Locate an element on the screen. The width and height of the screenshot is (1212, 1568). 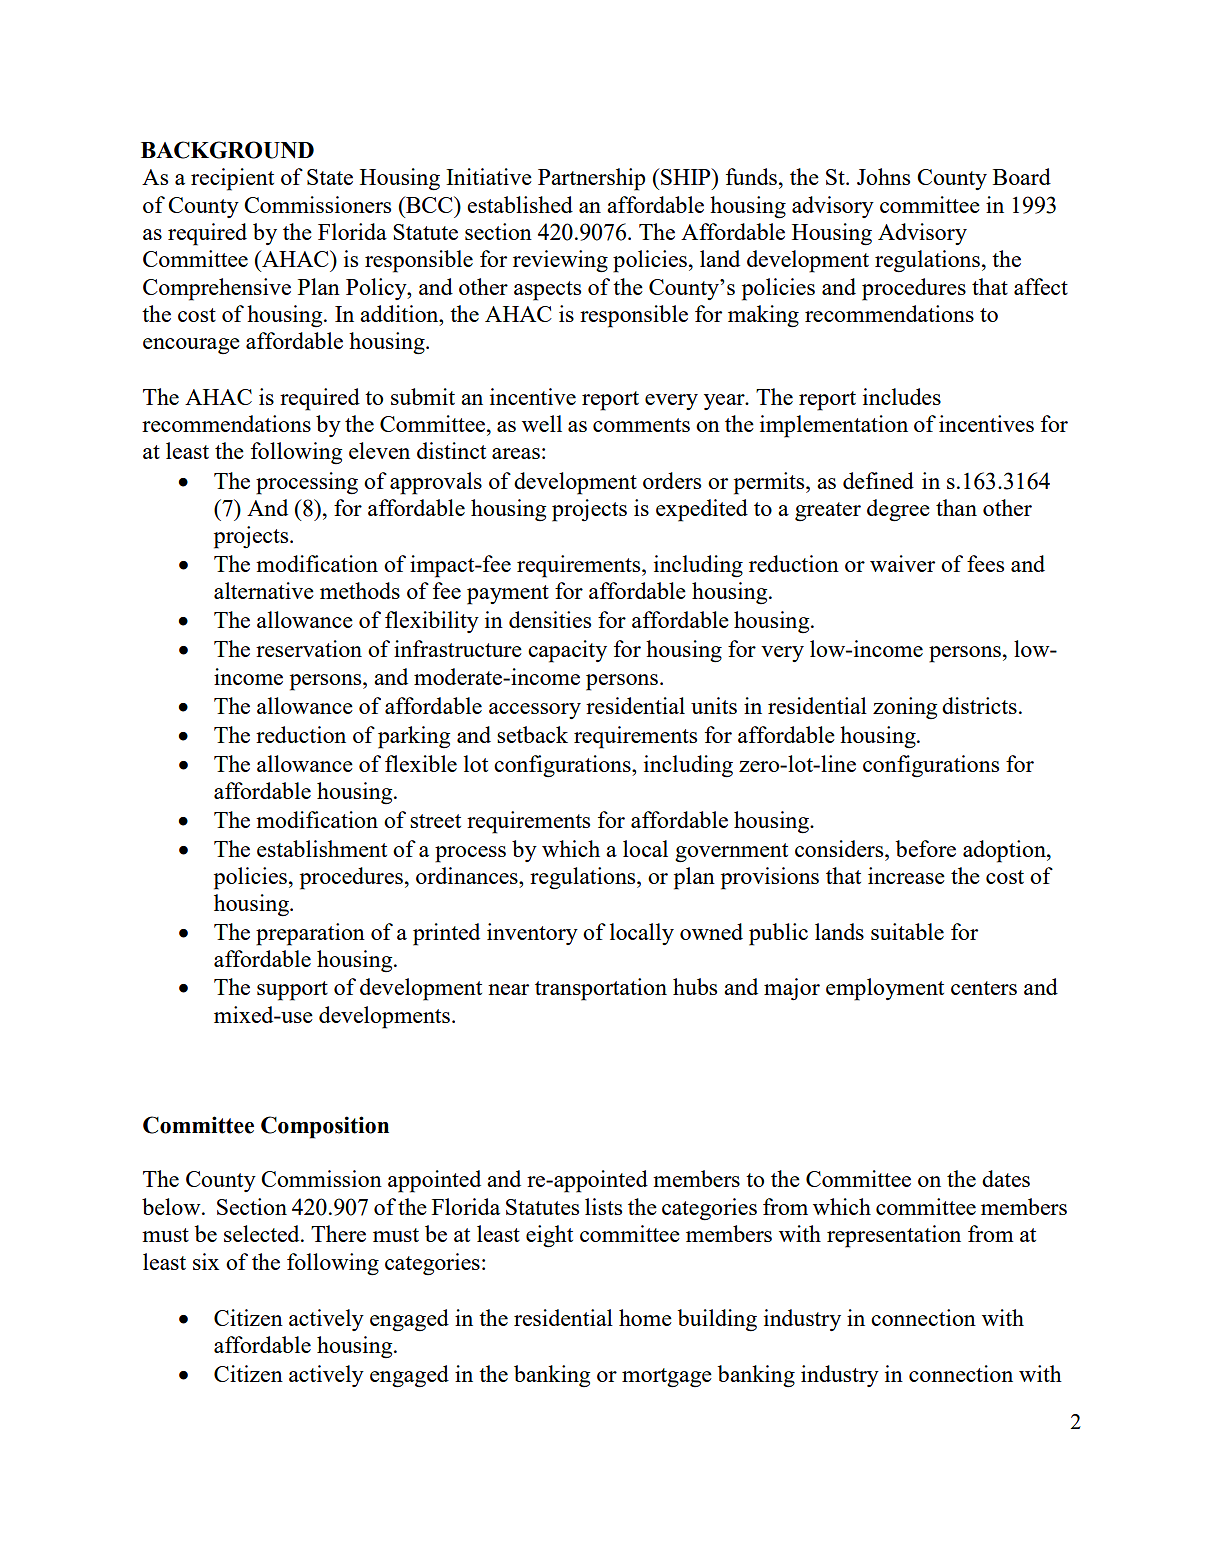
waiver is located at coordinates (902, 563).
